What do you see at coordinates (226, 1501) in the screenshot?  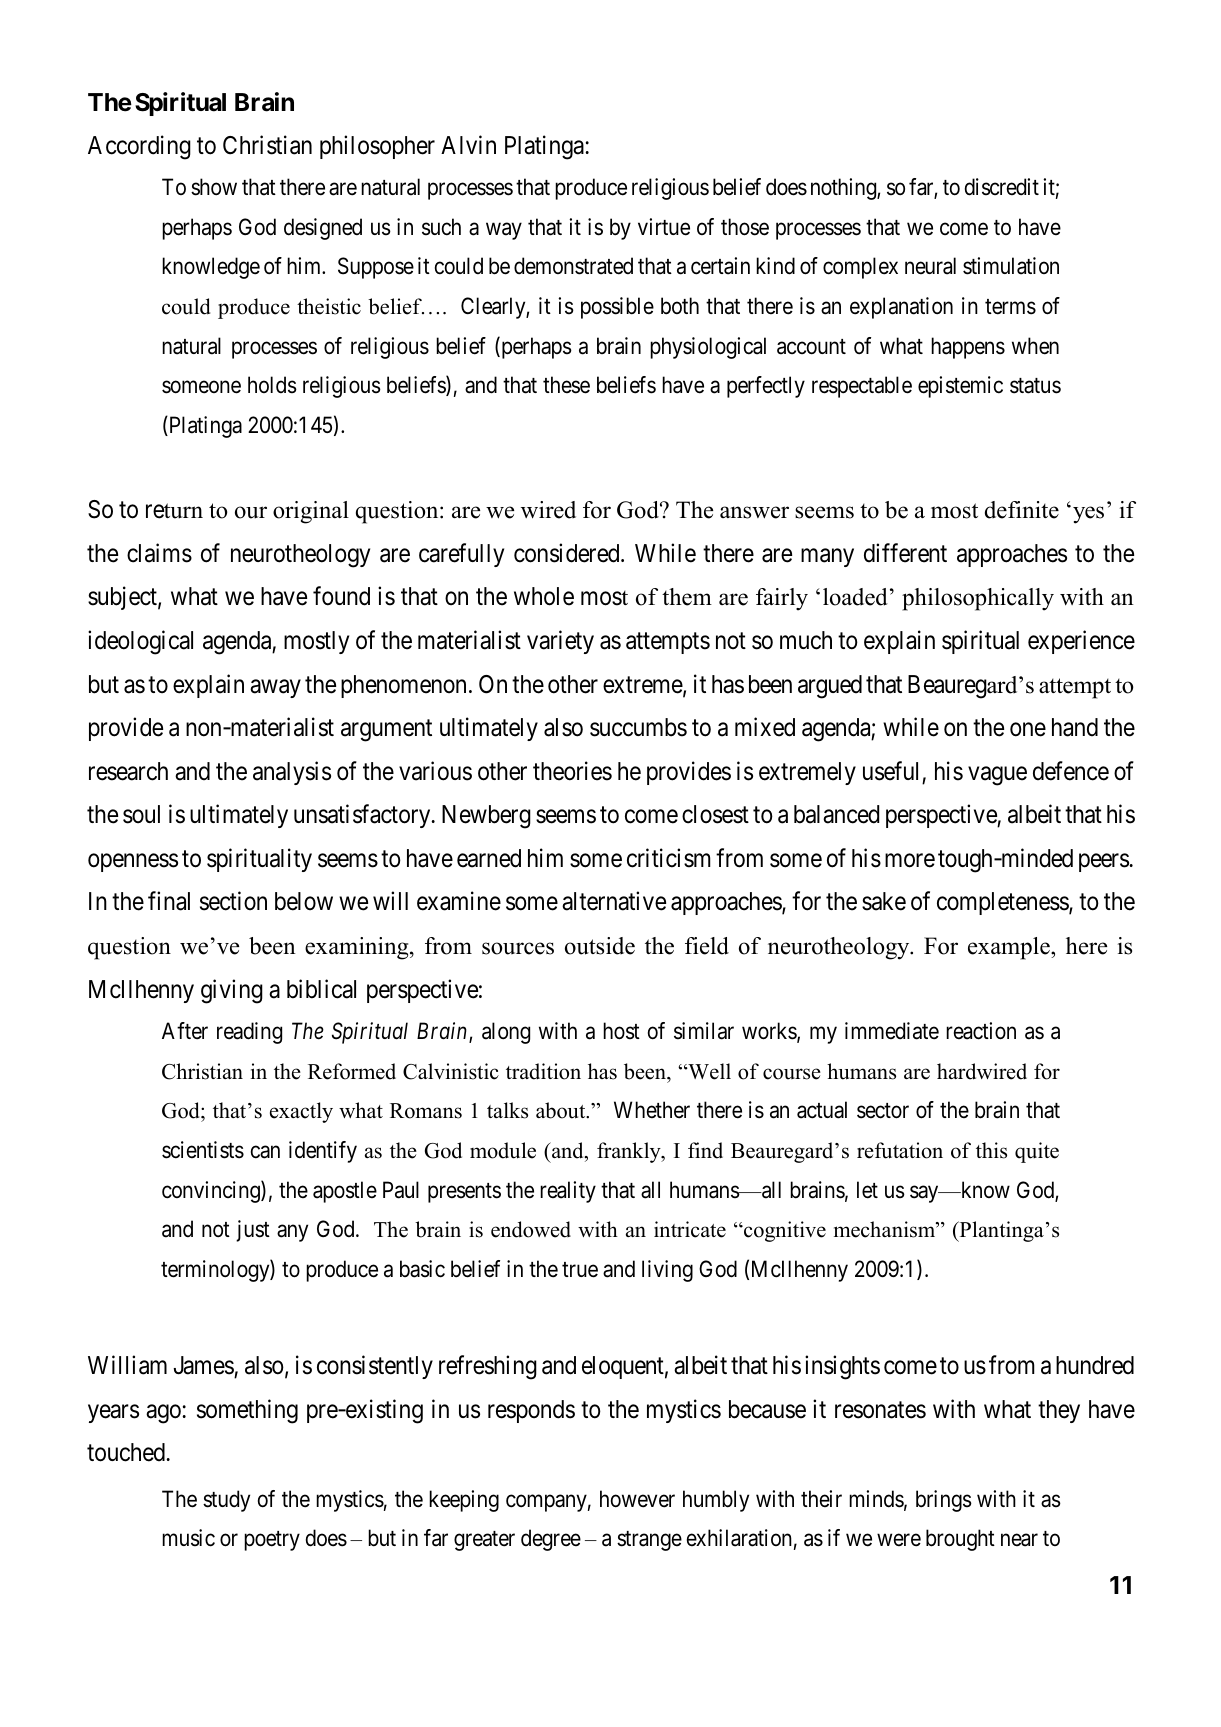 I see `study` at bounding box center [226, 1501].
